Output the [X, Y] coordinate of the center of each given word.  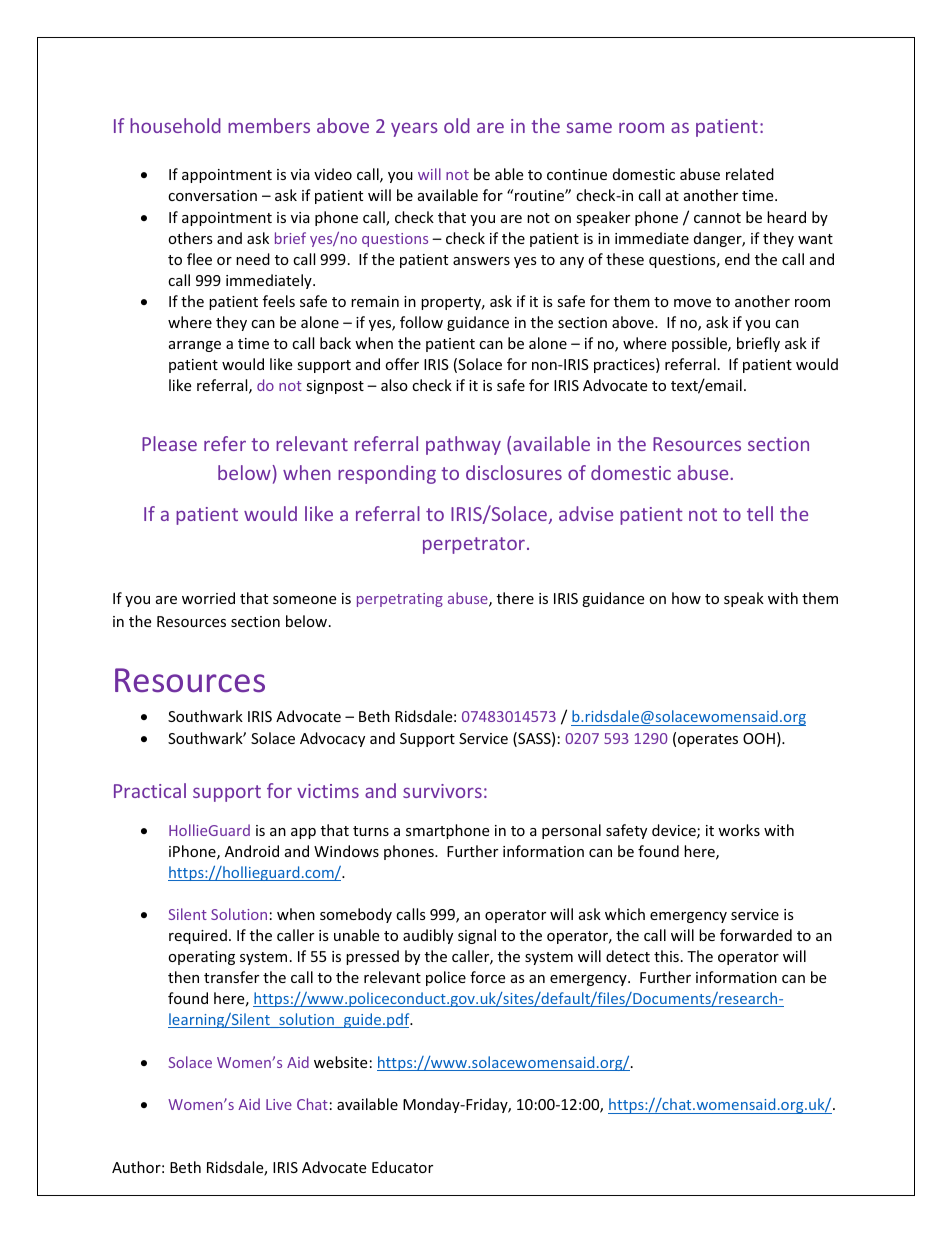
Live [279, 1104]
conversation [212, 195]
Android [252, 851]
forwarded [756, 935]
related [750, 174]
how [686, 598]
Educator [402, 1167]
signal [477, 936]
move [692, 303]
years [414, 129]
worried [208, 598]
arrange [195, 346]
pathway [463, 445]
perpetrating [400, 600]
